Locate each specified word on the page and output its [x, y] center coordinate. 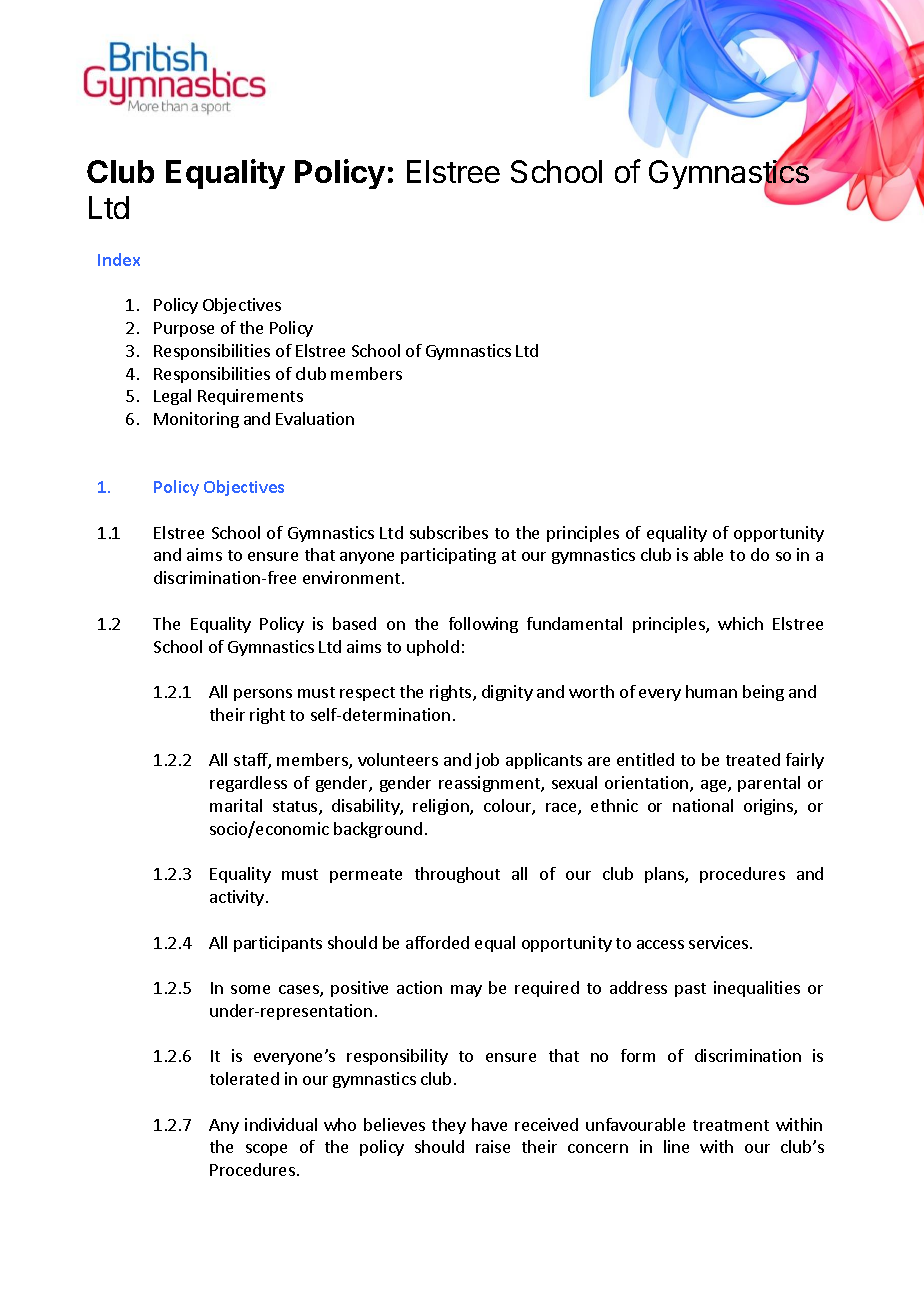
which [740, 623]
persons [263, 695]
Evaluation [315, 418]
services [720, 942]
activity [237, 898]
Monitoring [196, 420]
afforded [437, 942]
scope [266, 1150]
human [711, 691]
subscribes [449, 532]
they [449, 1126]
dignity [507, 693]
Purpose [184, 329]
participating [448, 556]
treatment [731, 1125]
